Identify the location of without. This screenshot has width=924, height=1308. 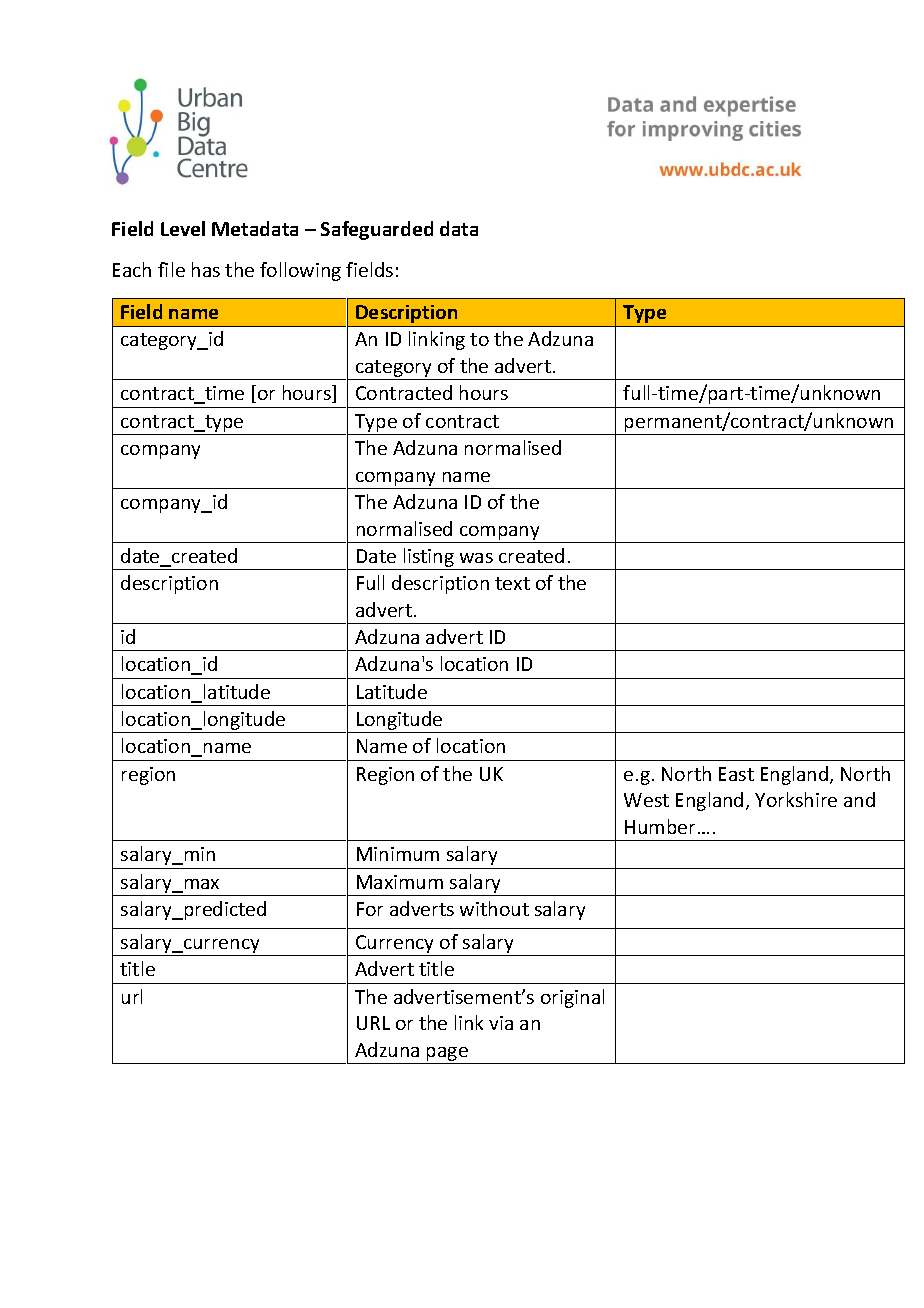
(494, 908).
